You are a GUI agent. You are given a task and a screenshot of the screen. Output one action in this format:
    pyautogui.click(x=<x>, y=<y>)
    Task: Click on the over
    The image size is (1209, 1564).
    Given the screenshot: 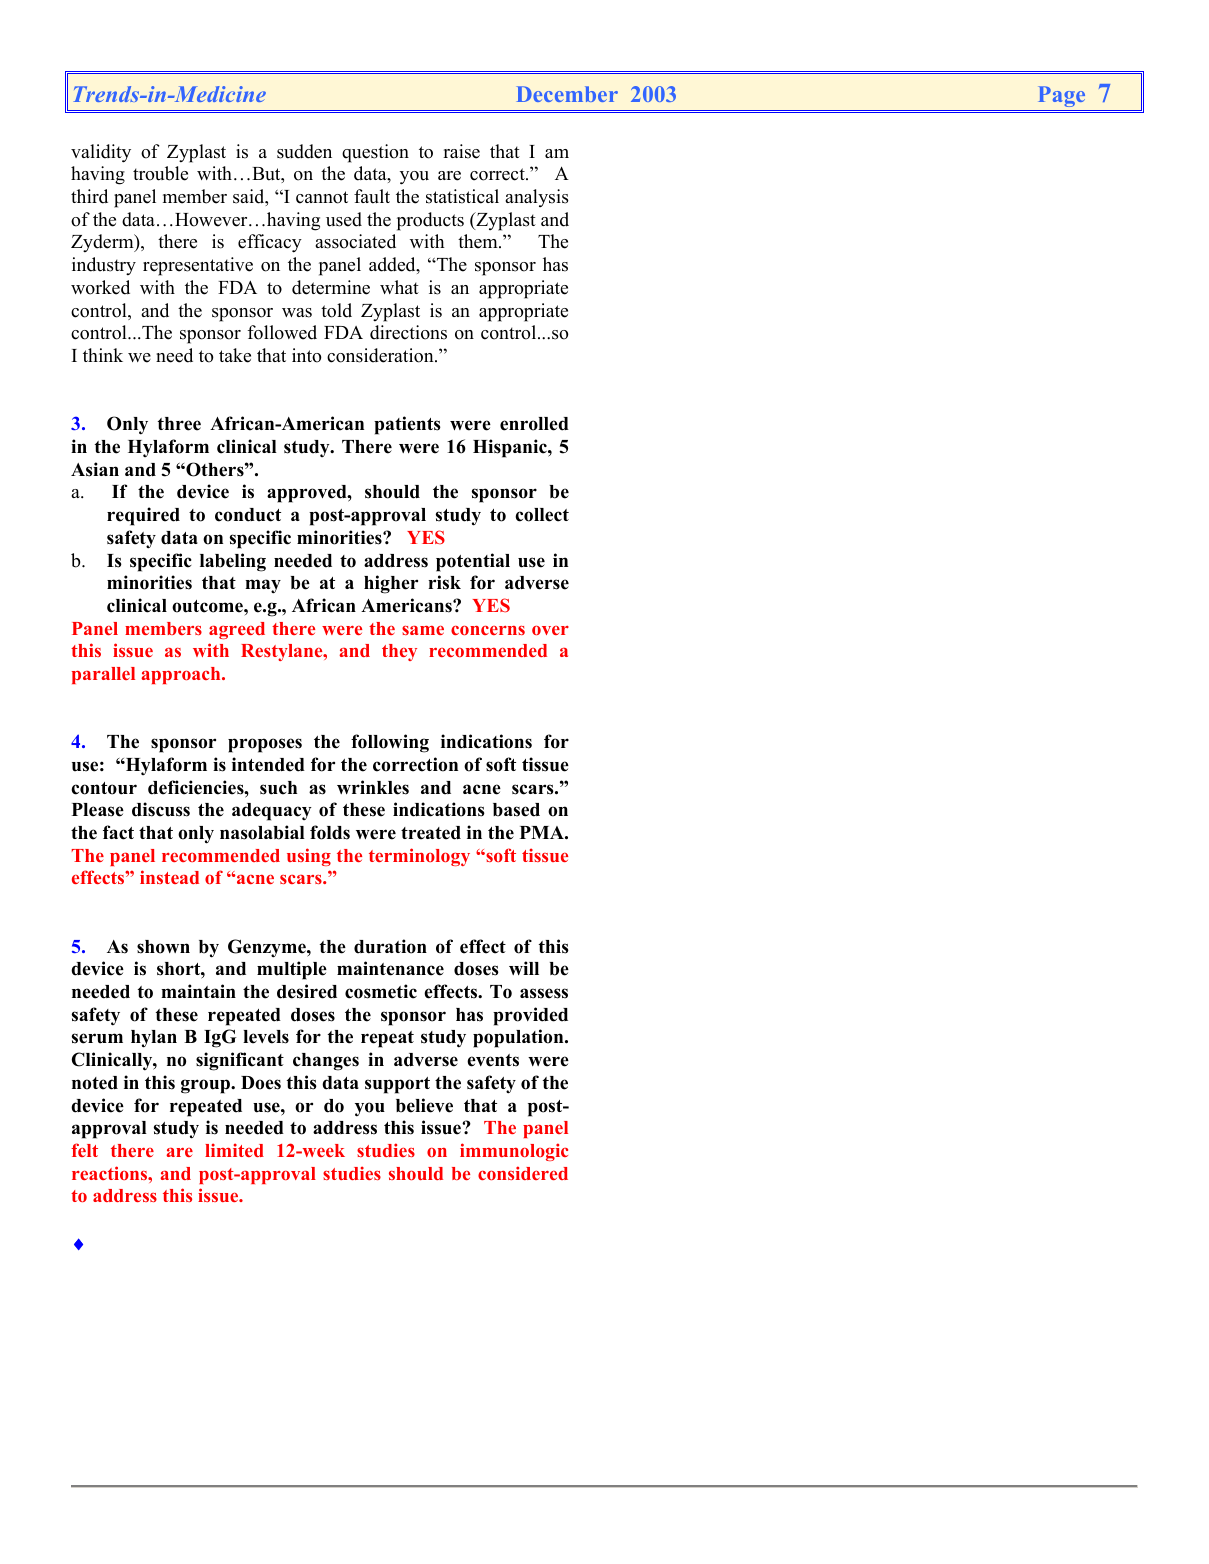 What is the action you would take?
    pyautogui.click(x=550, y=630)
